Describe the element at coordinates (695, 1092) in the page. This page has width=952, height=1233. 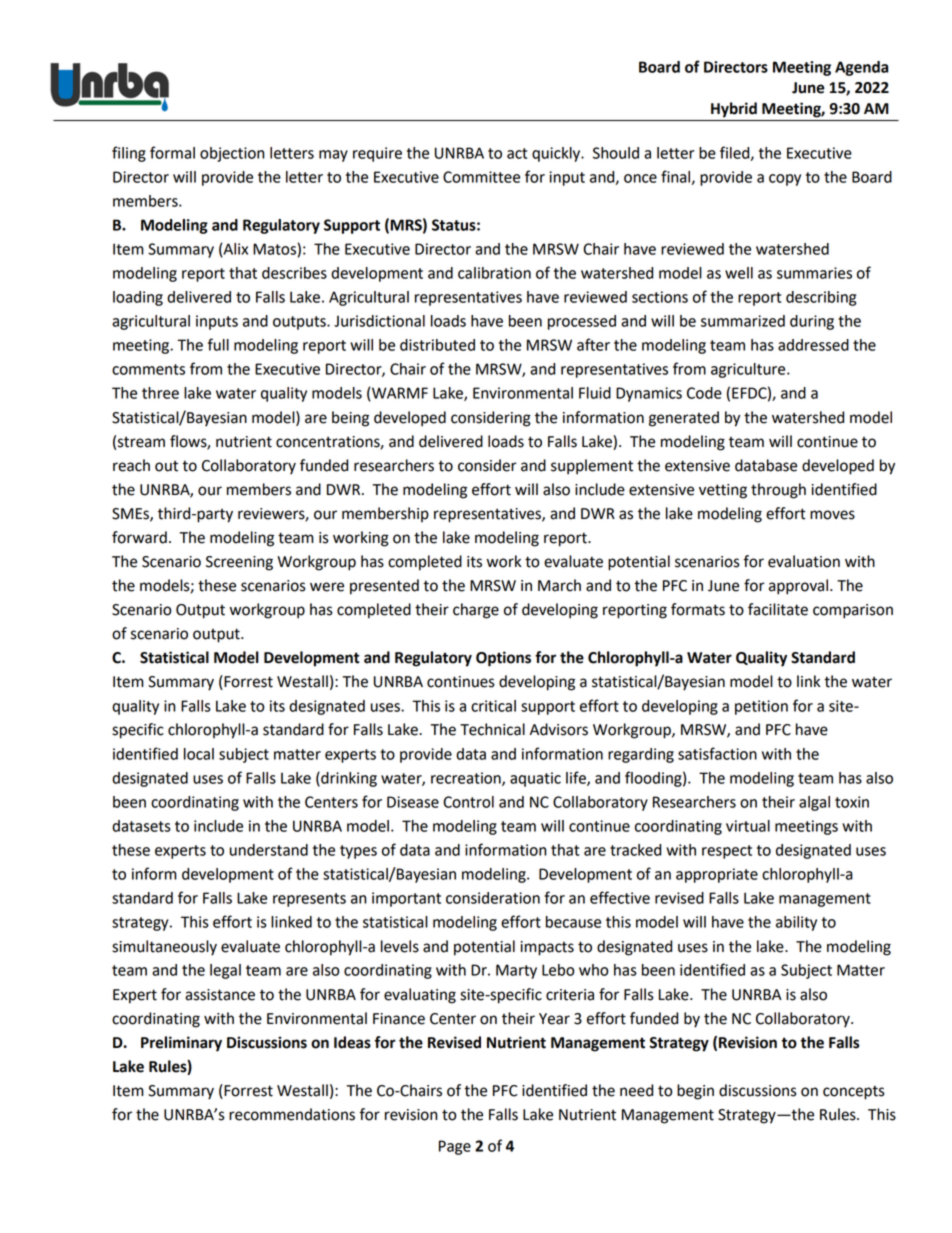
I see `begin` at that location.
